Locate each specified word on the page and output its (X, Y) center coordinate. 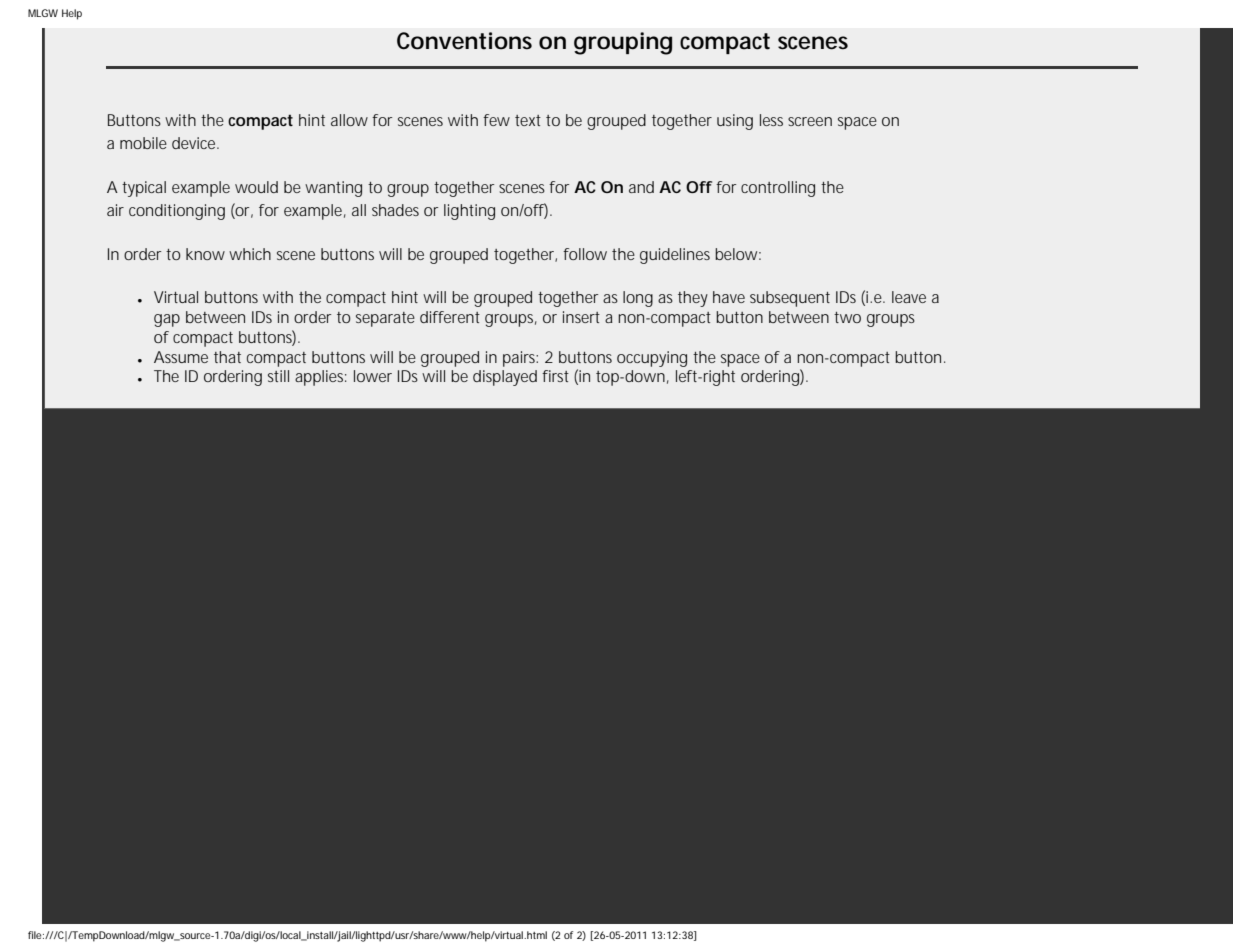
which (250, 254)
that (227, 357)
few (496, 120)
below (738, 254)
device (195, 143)
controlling (778, 189)
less (771, 120)
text (528, 120)
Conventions (464, 41)
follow (585, 254)
